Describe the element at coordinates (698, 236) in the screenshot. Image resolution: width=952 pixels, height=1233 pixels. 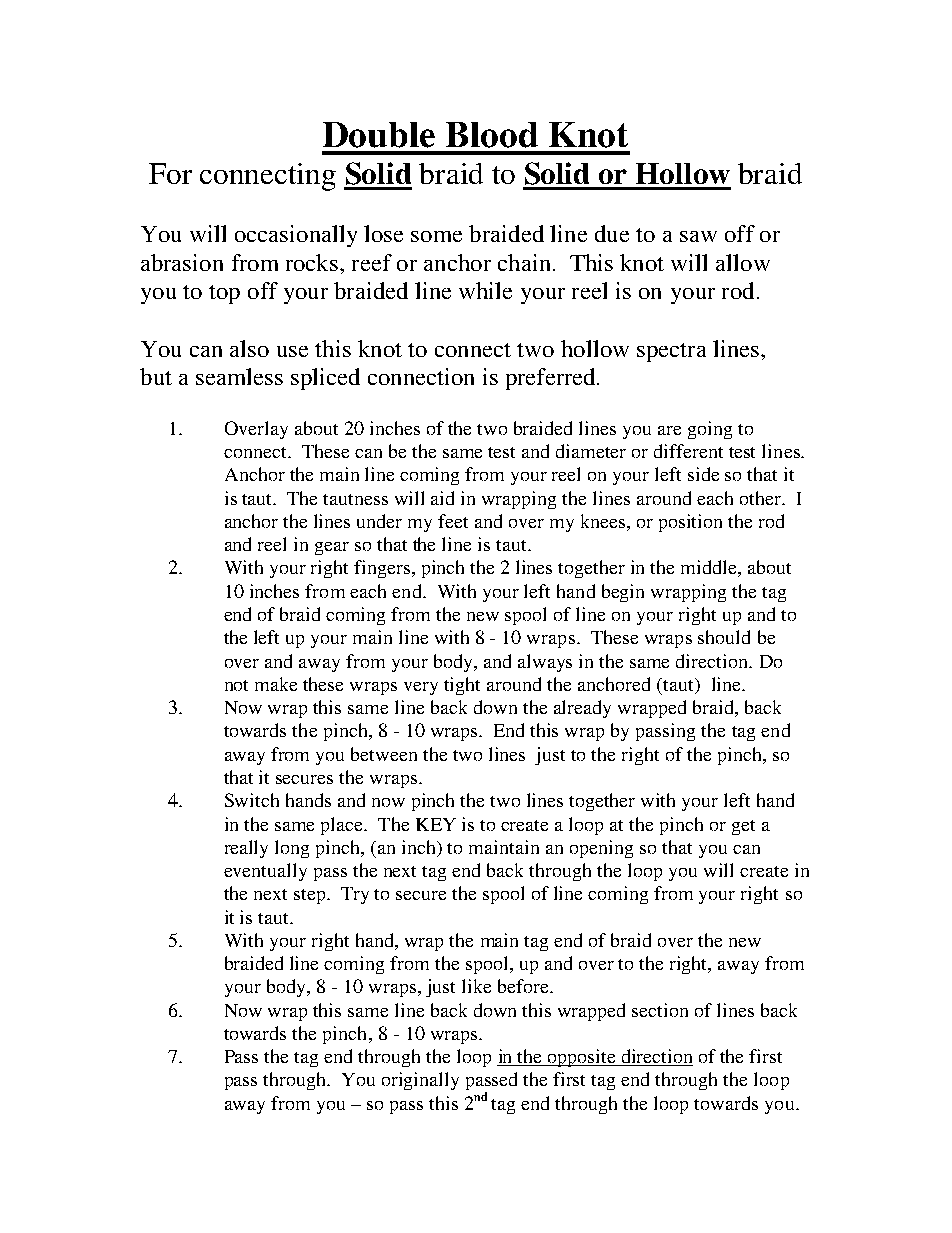
I see `saw` at that location.
